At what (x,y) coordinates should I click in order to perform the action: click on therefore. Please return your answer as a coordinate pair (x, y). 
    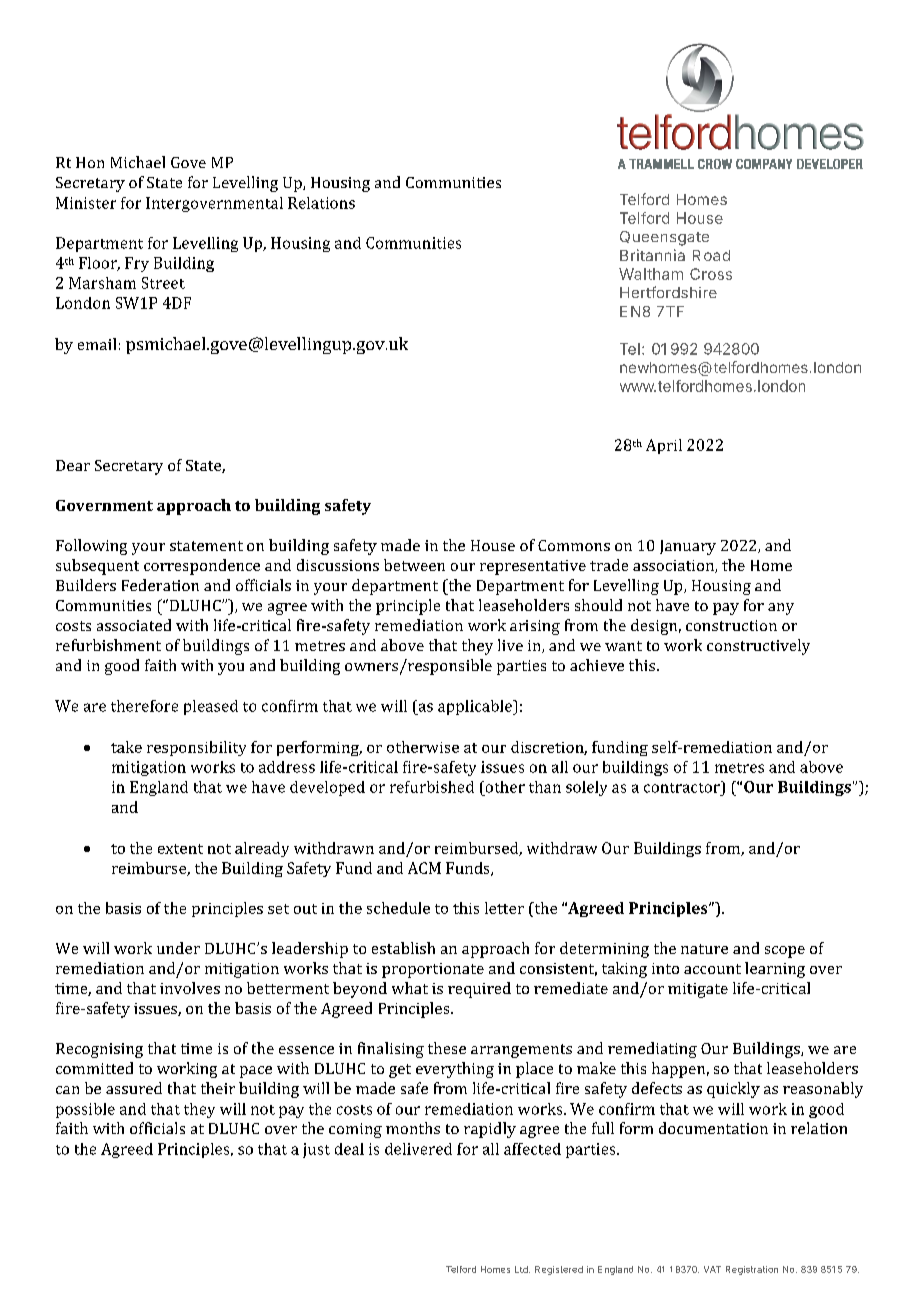
    Looking at the image, I should click on (144, 706).
